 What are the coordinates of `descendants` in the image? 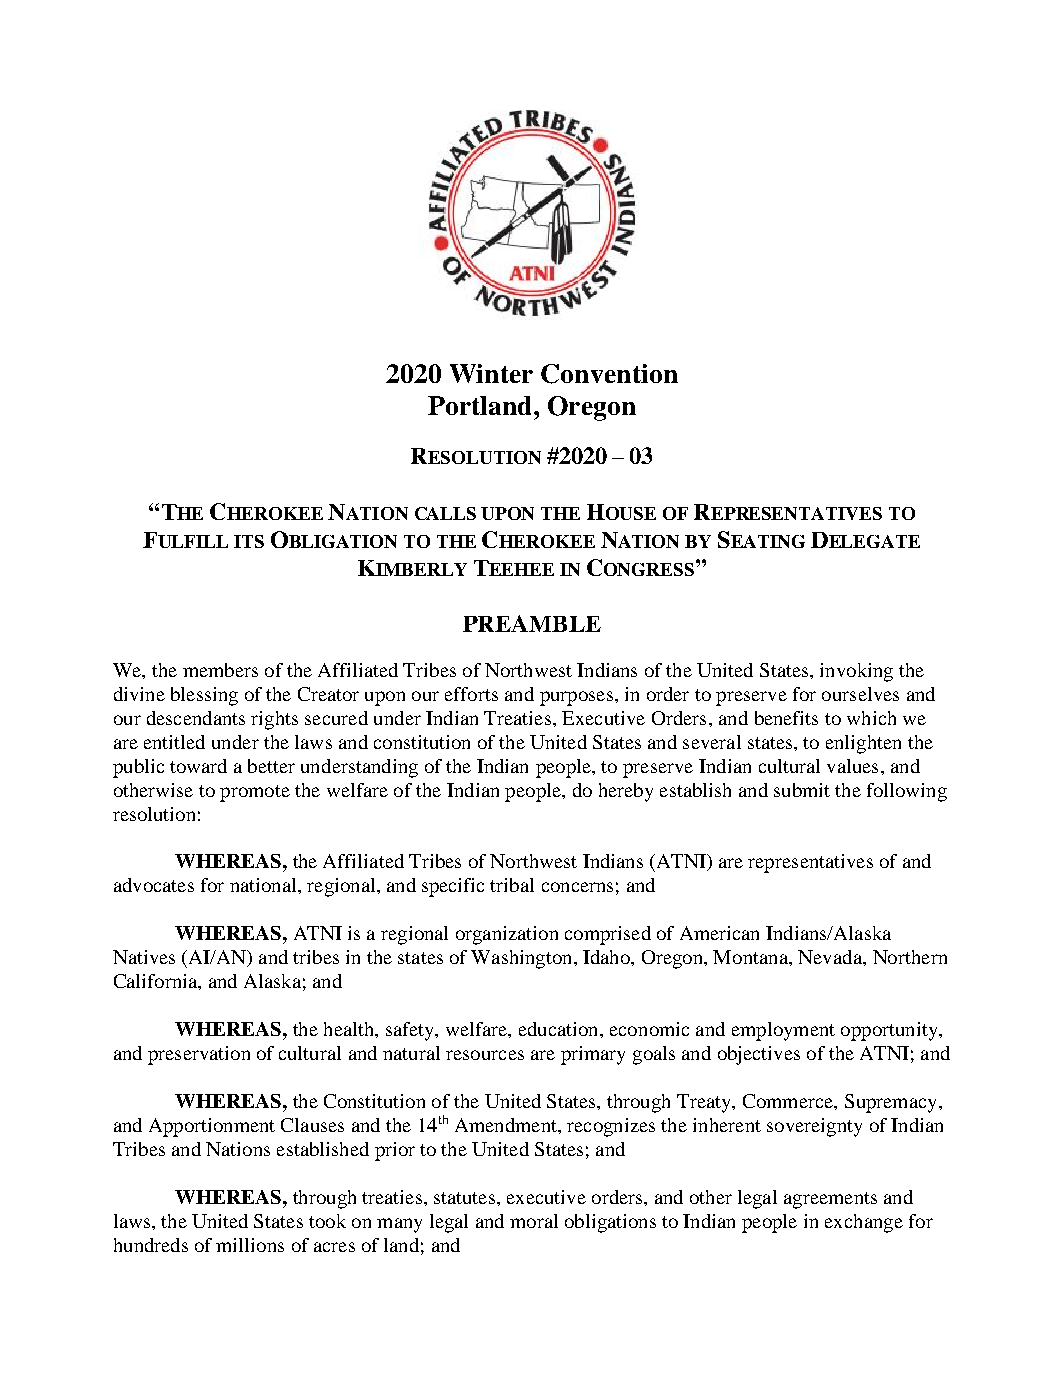 It's located at (196, 718).
